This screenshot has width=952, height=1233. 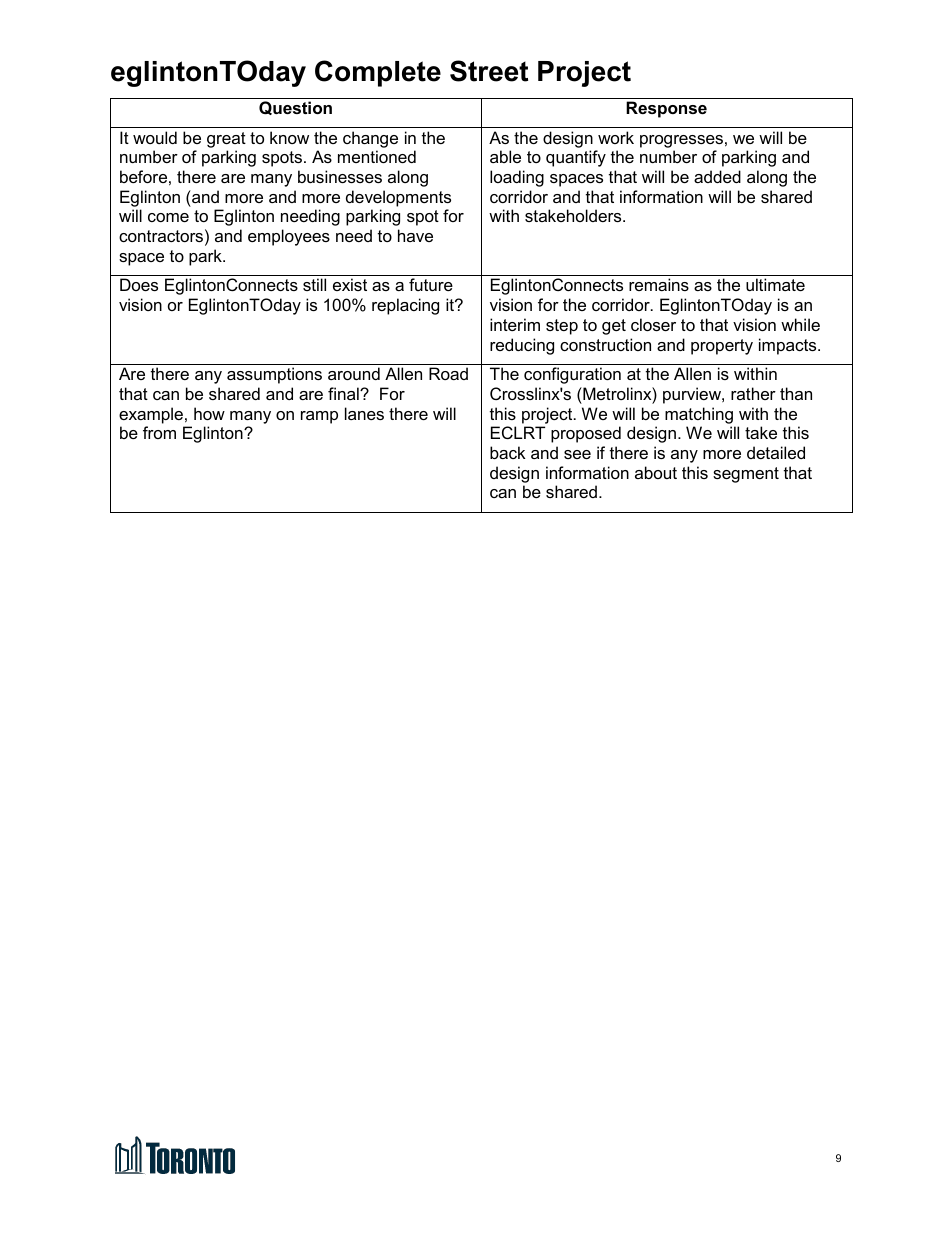 I want to click on Question, so click(x=295, y=108).
